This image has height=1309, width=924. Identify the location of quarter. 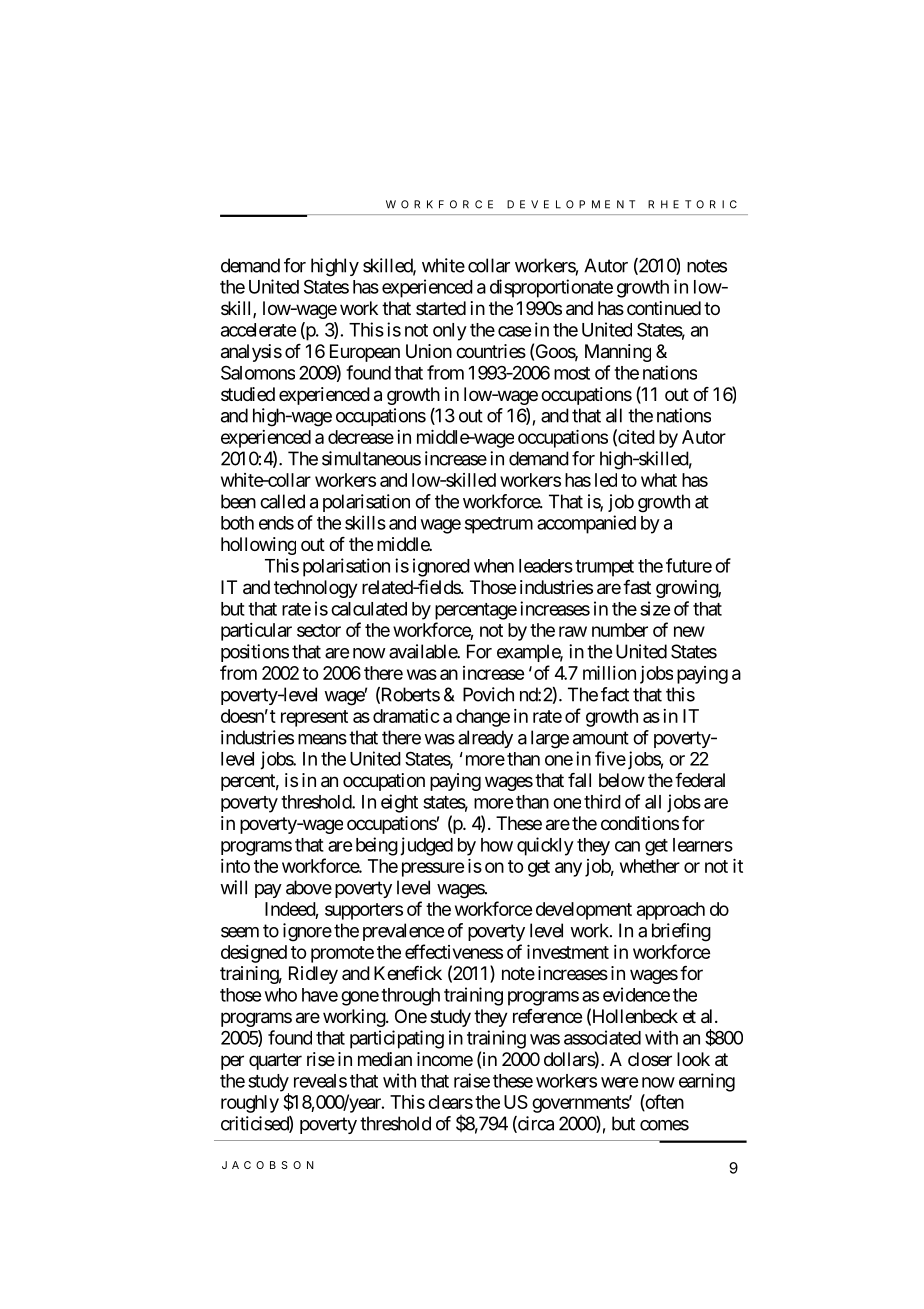
(275, 1061).
